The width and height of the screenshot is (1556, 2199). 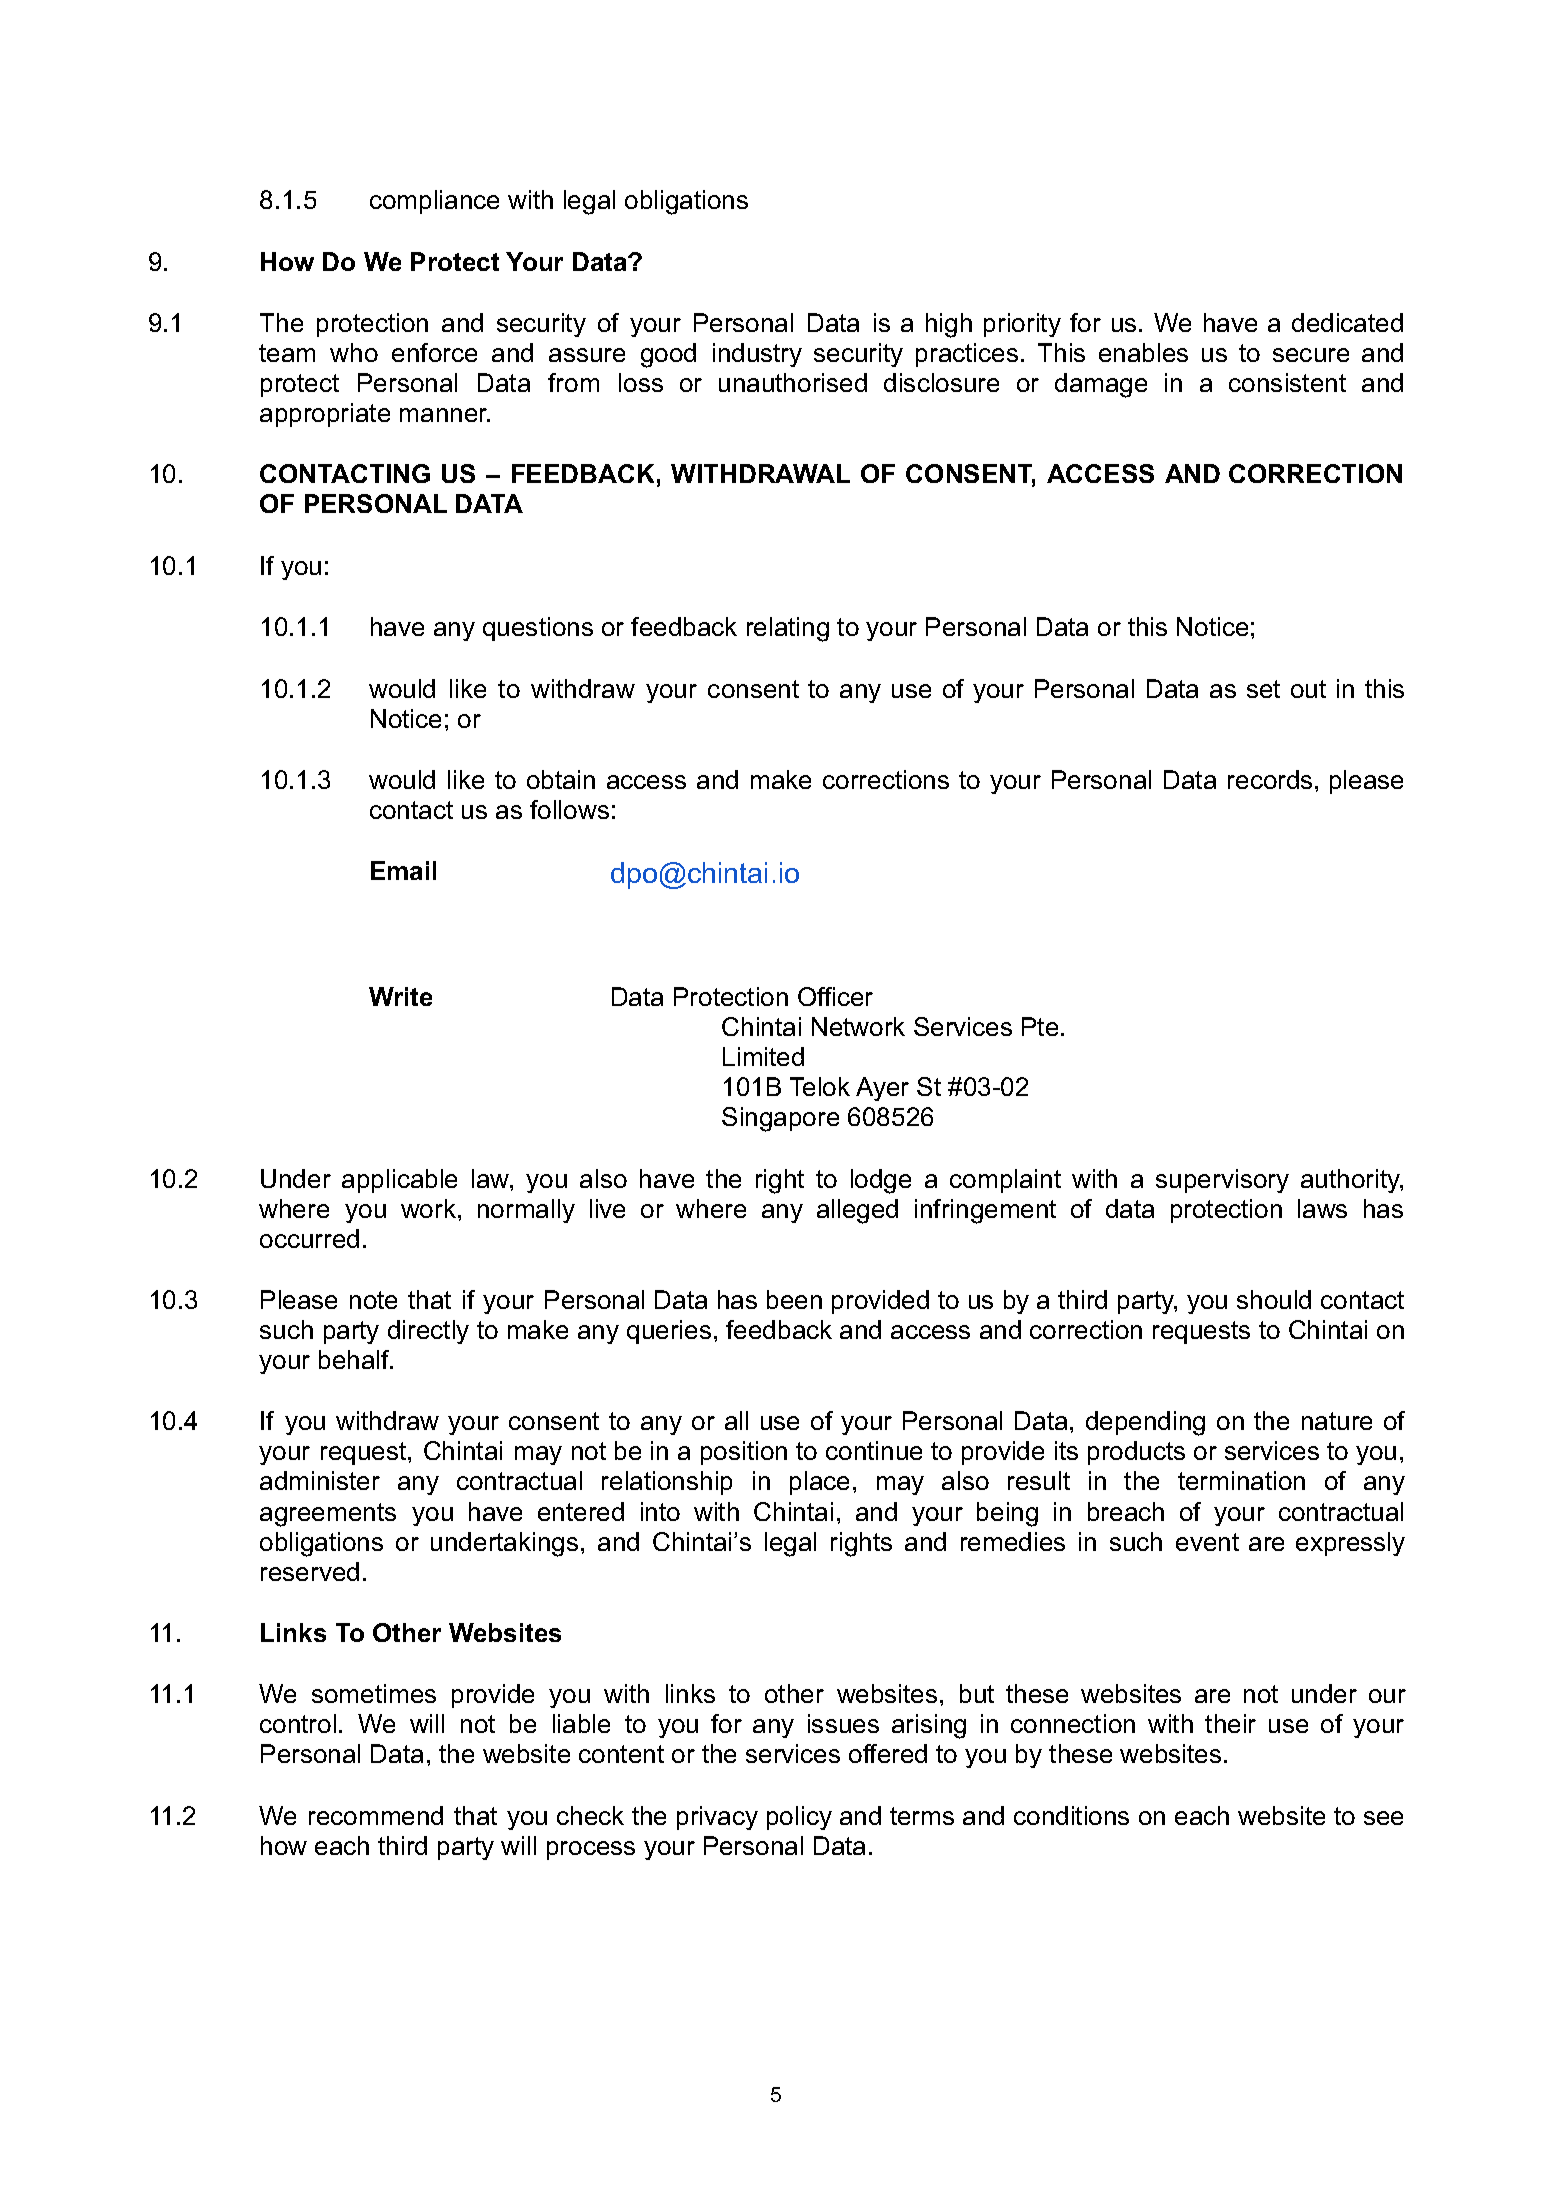 I want to click on high, so click(x=949, y=325).
